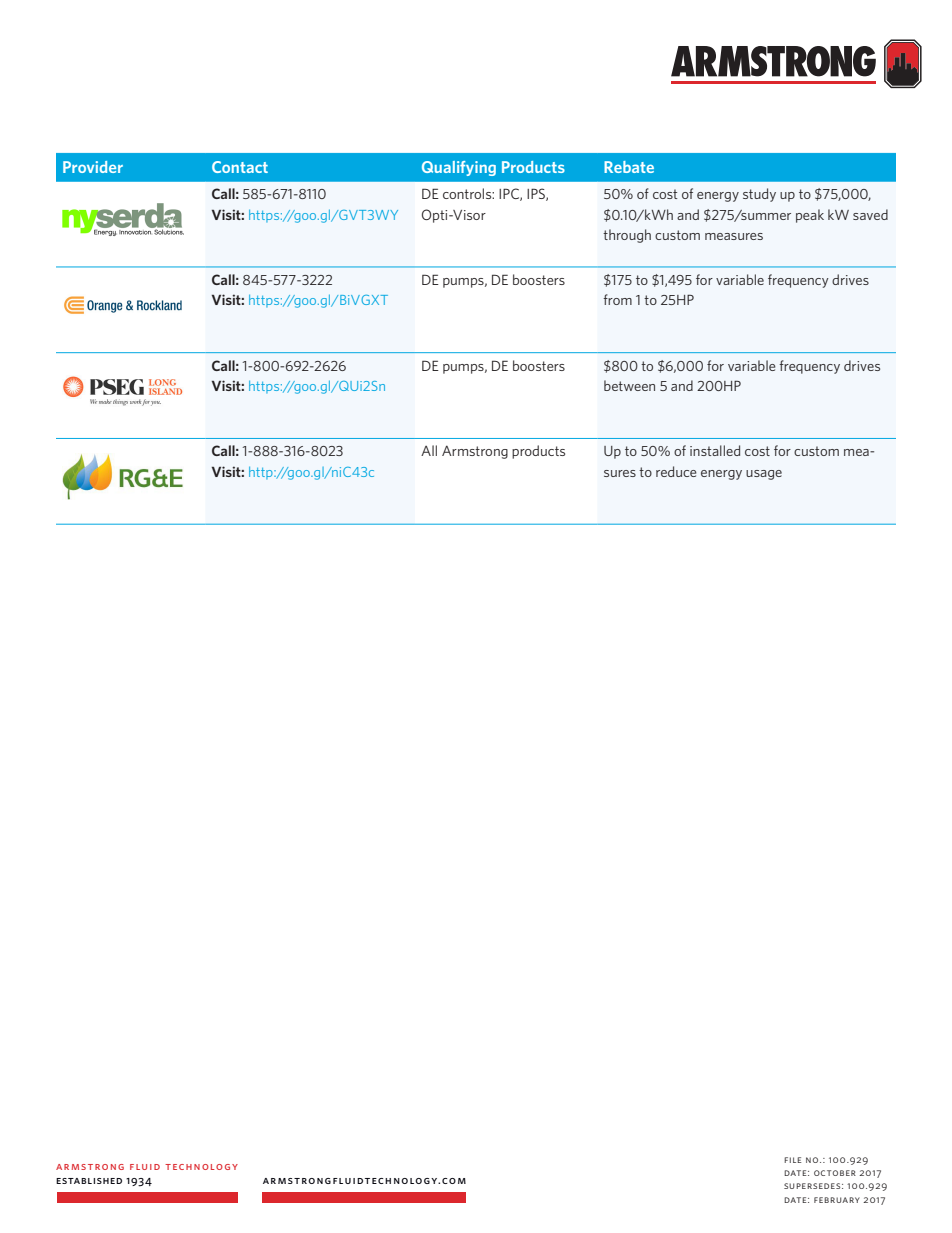  What do you see at coordinates (835, 1173) in the screenshot?
I see `october` at bounding box center [835, 1173].
